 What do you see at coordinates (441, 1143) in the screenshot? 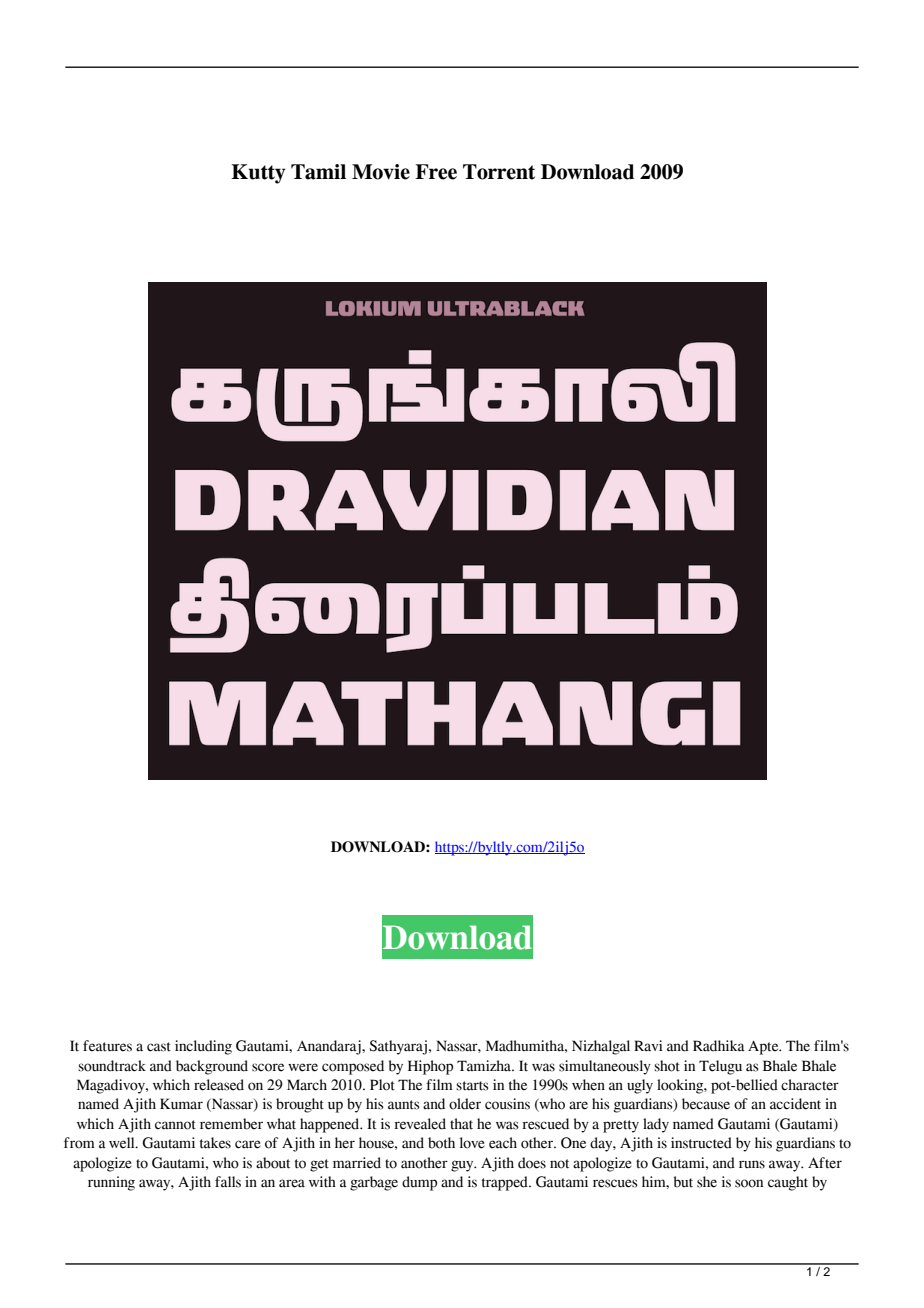
I see `both` at bounding box center [441, 1143].
